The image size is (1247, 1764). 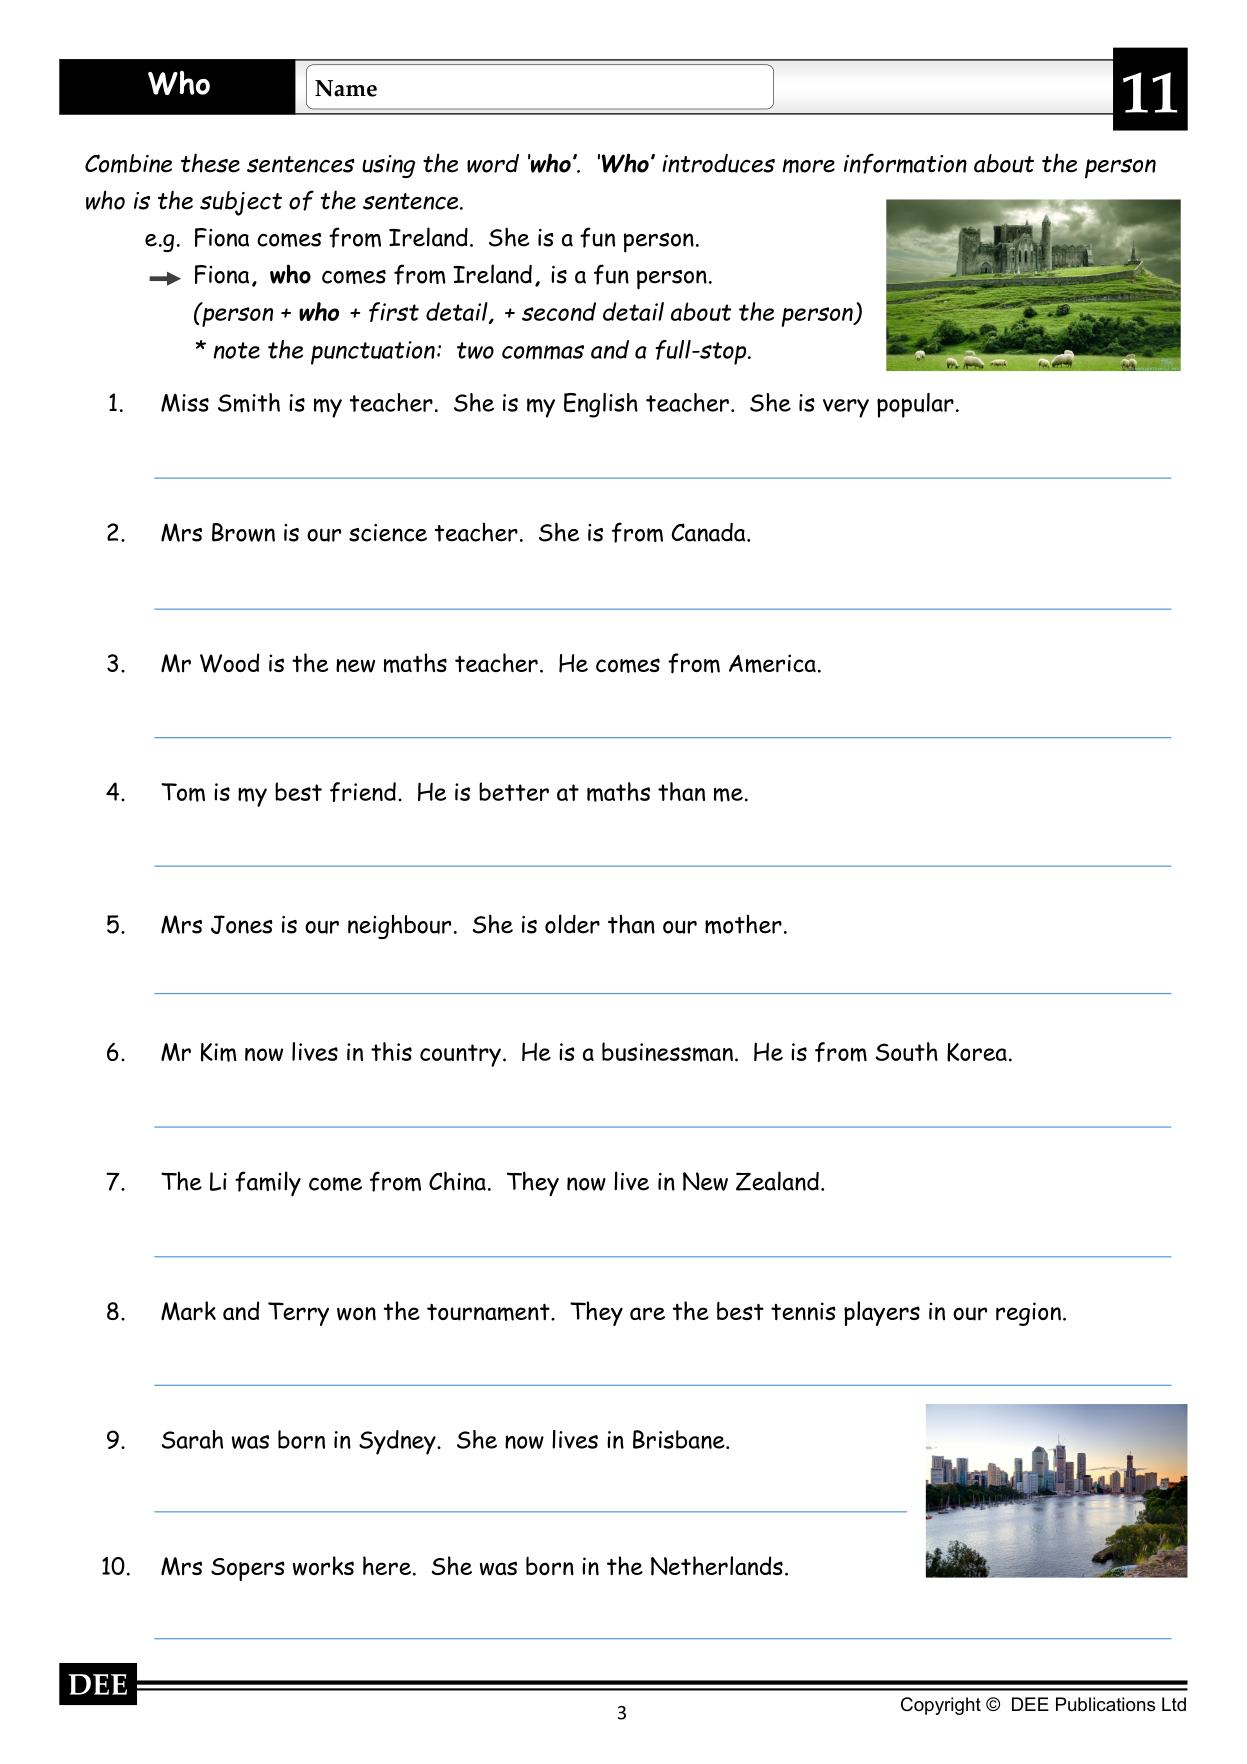 I want to click on Netherlands, so click(x=717, y=1566).
